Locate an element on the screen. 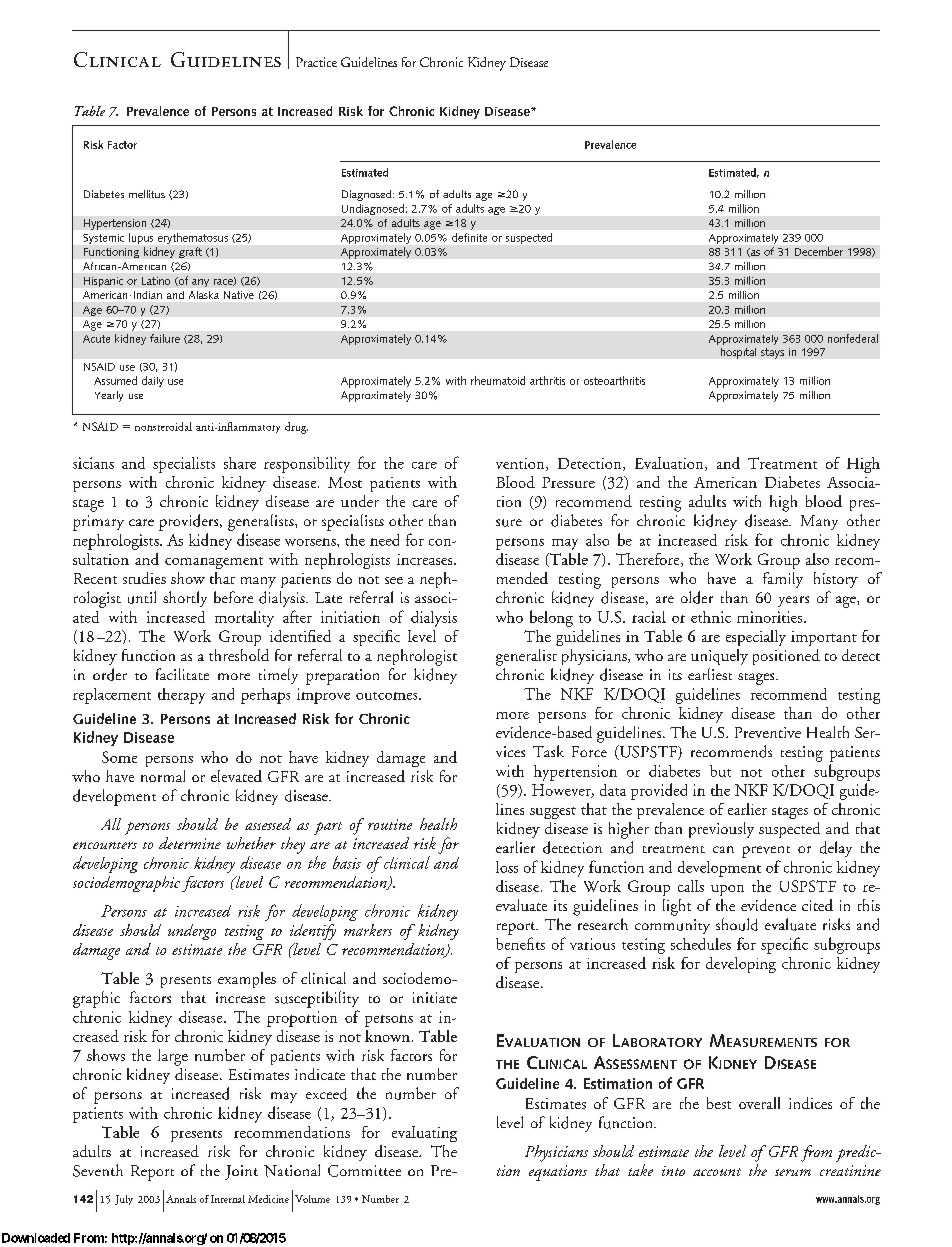  belong is located at coordinates (551, 618).
